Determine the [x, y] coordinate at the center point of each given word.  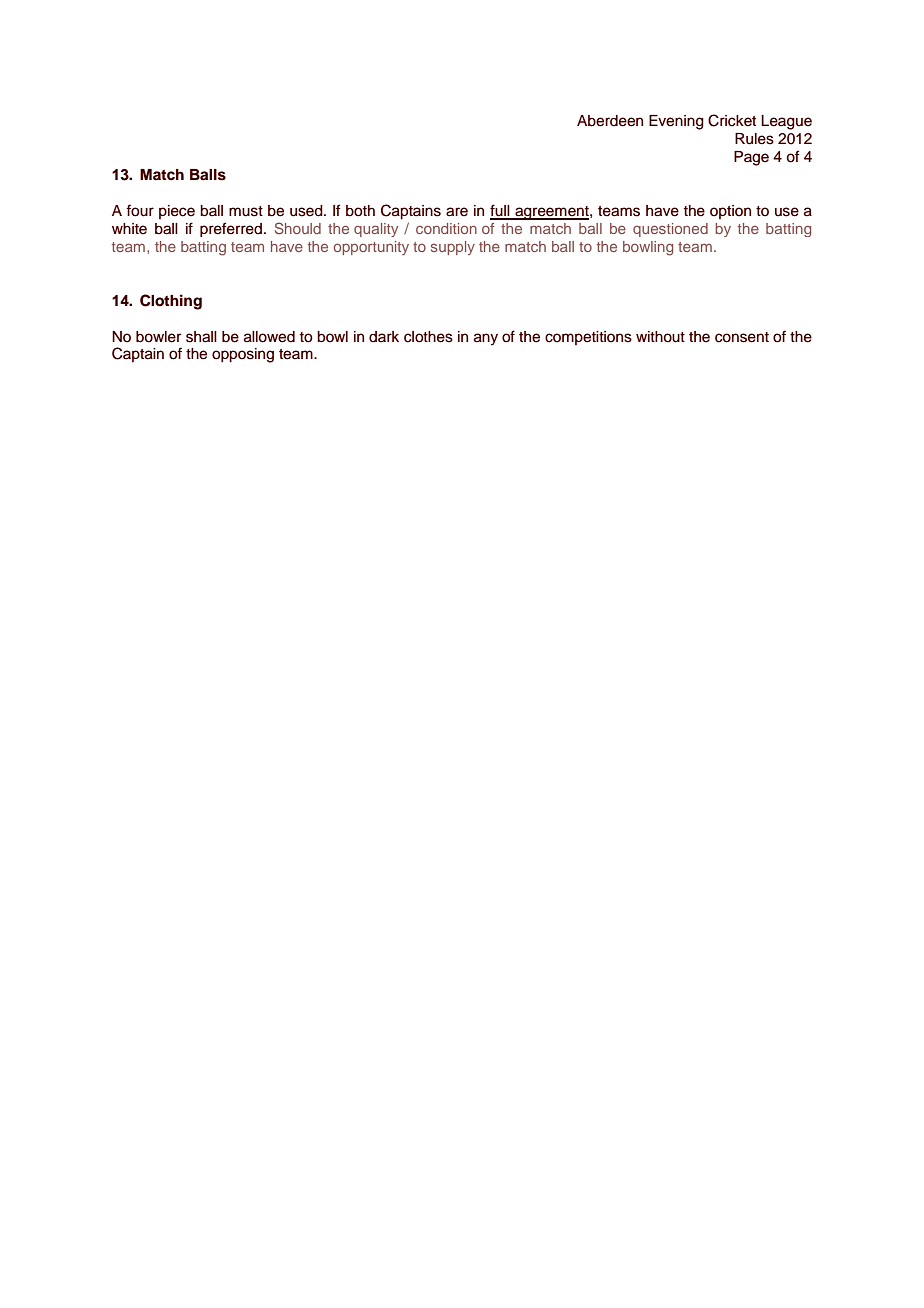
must [246, 211]
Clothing [171, 302]
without [660, 337]
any [486, 339]
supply [453, 248]
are [457, 212]
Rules [754, 139]
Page [751, 158]
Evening [676, 122]
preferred [231, 229]
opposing [243, 355]
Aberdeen [610, 121]
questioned [670, 230]
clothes [428, 337]
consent [742, 337]
